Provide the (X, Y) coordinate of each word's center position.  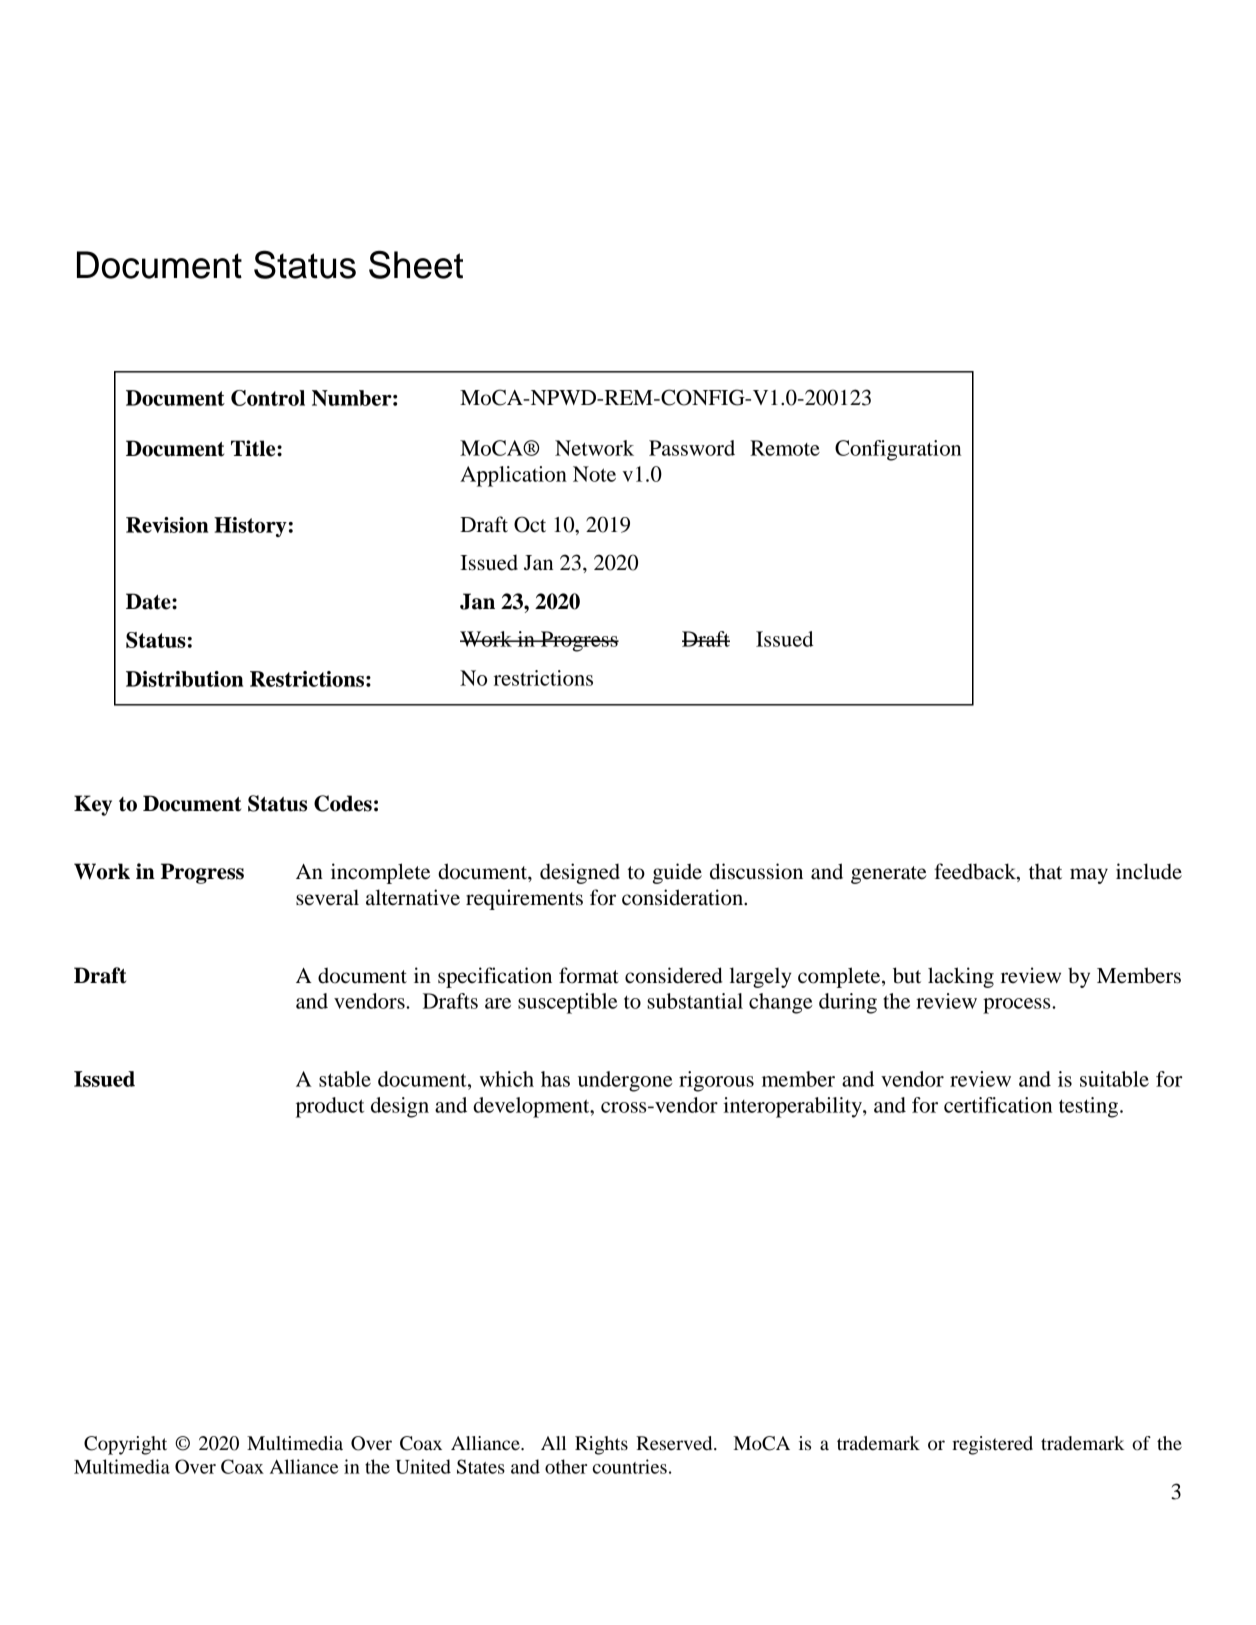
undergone (625, 1081)
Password (692, 448)
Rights (601, 1445)
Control (268, 398)
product (330, 1107)
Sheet (416, 264)
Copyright (125, 1445)
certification (998, 1105)
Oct (530, 524)
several (327, 897)
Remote (785, 448)
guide (677, 873)
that (1045, 872)
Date (149, 601)
